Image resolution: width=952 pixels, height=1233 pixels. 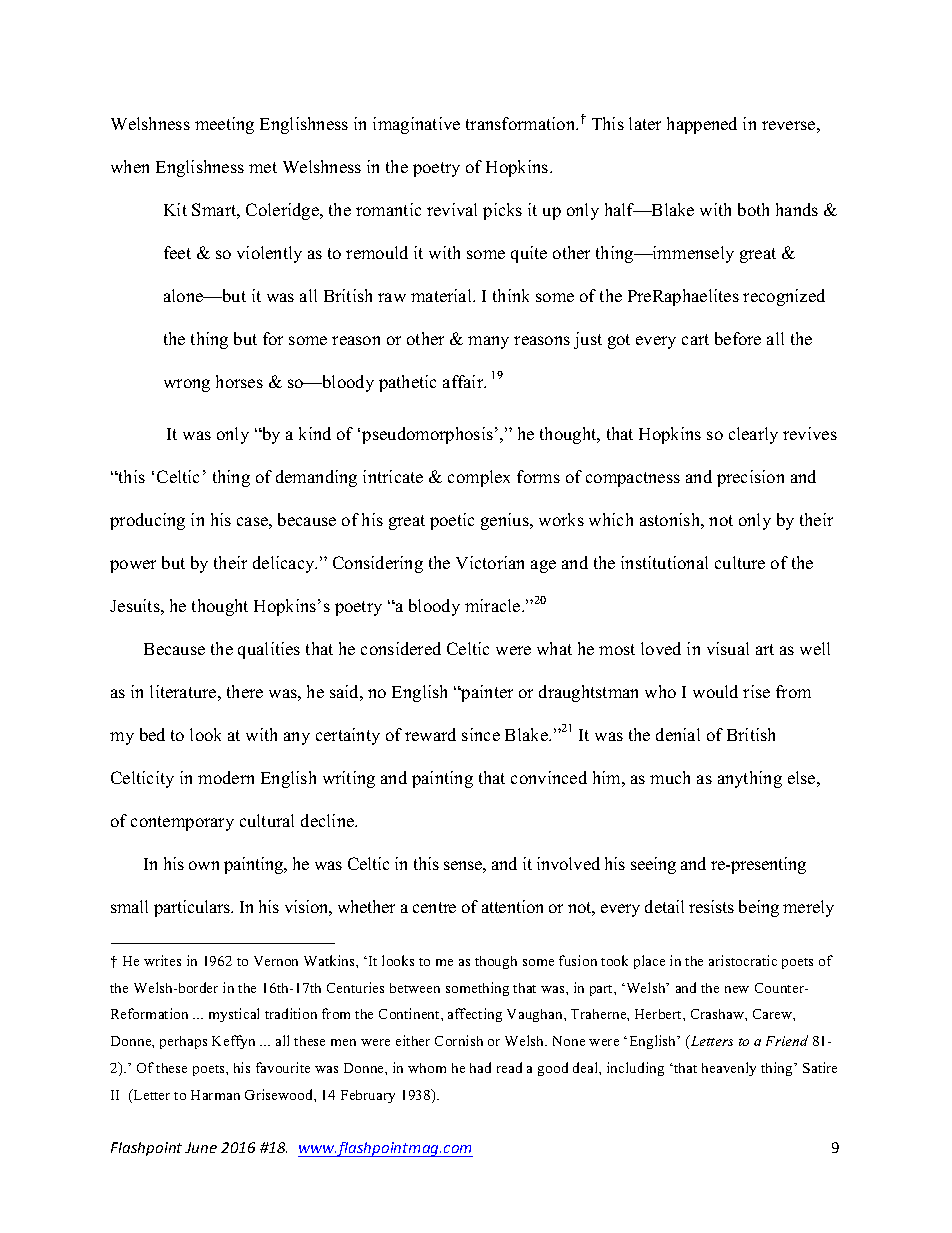 What do you see at coordinates (224, 125) in the screenshot?
I see `meeting` at bounding box center [224, 125].
